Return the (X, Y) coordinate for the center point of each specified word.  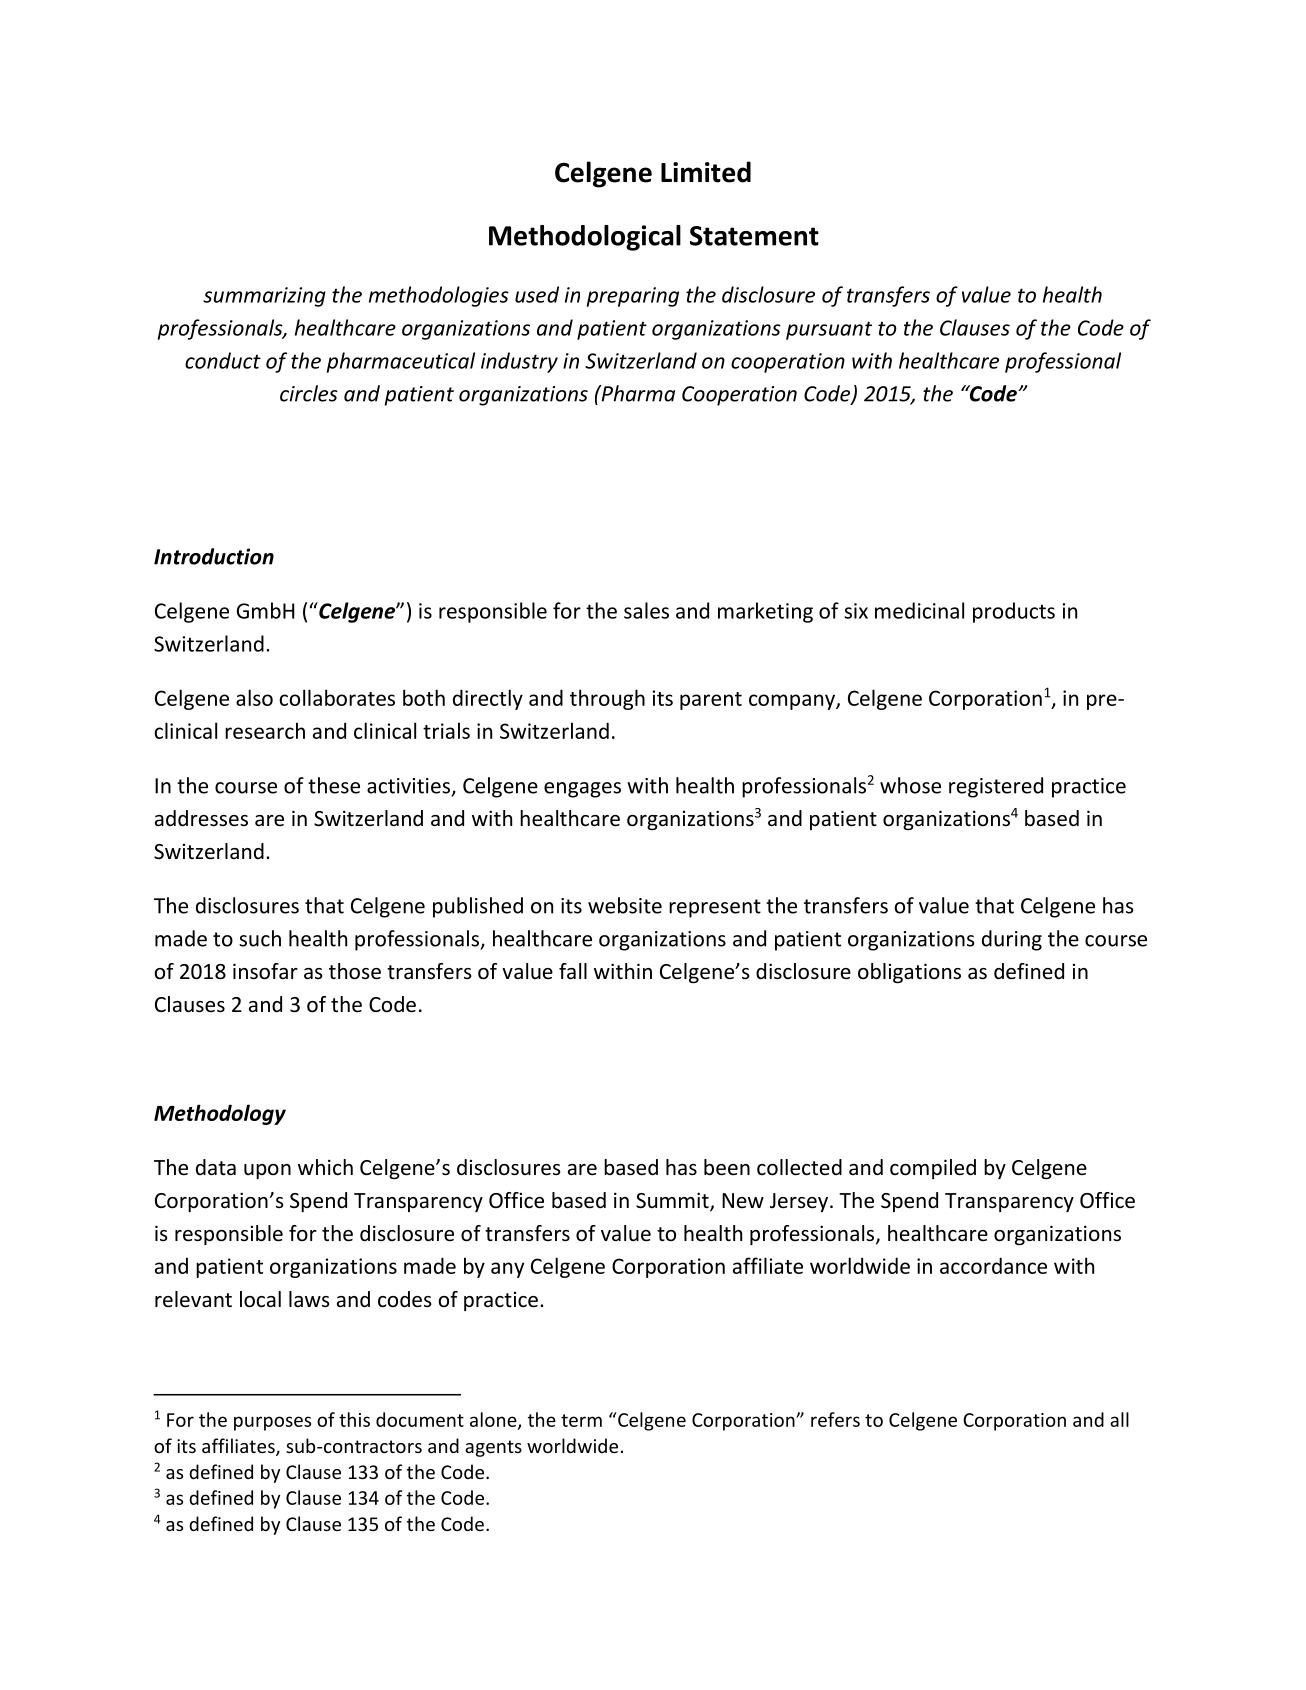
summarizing (264, 297)
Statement (754, 236)
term (581, 1420)
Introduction (214, 556)
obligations (909, 973)
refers (835, 1419)
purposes (272, 1423)
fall (573, 971)
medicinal (919, 610)
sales (646, 610)
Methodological (585, 238)
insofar (265, 971)
